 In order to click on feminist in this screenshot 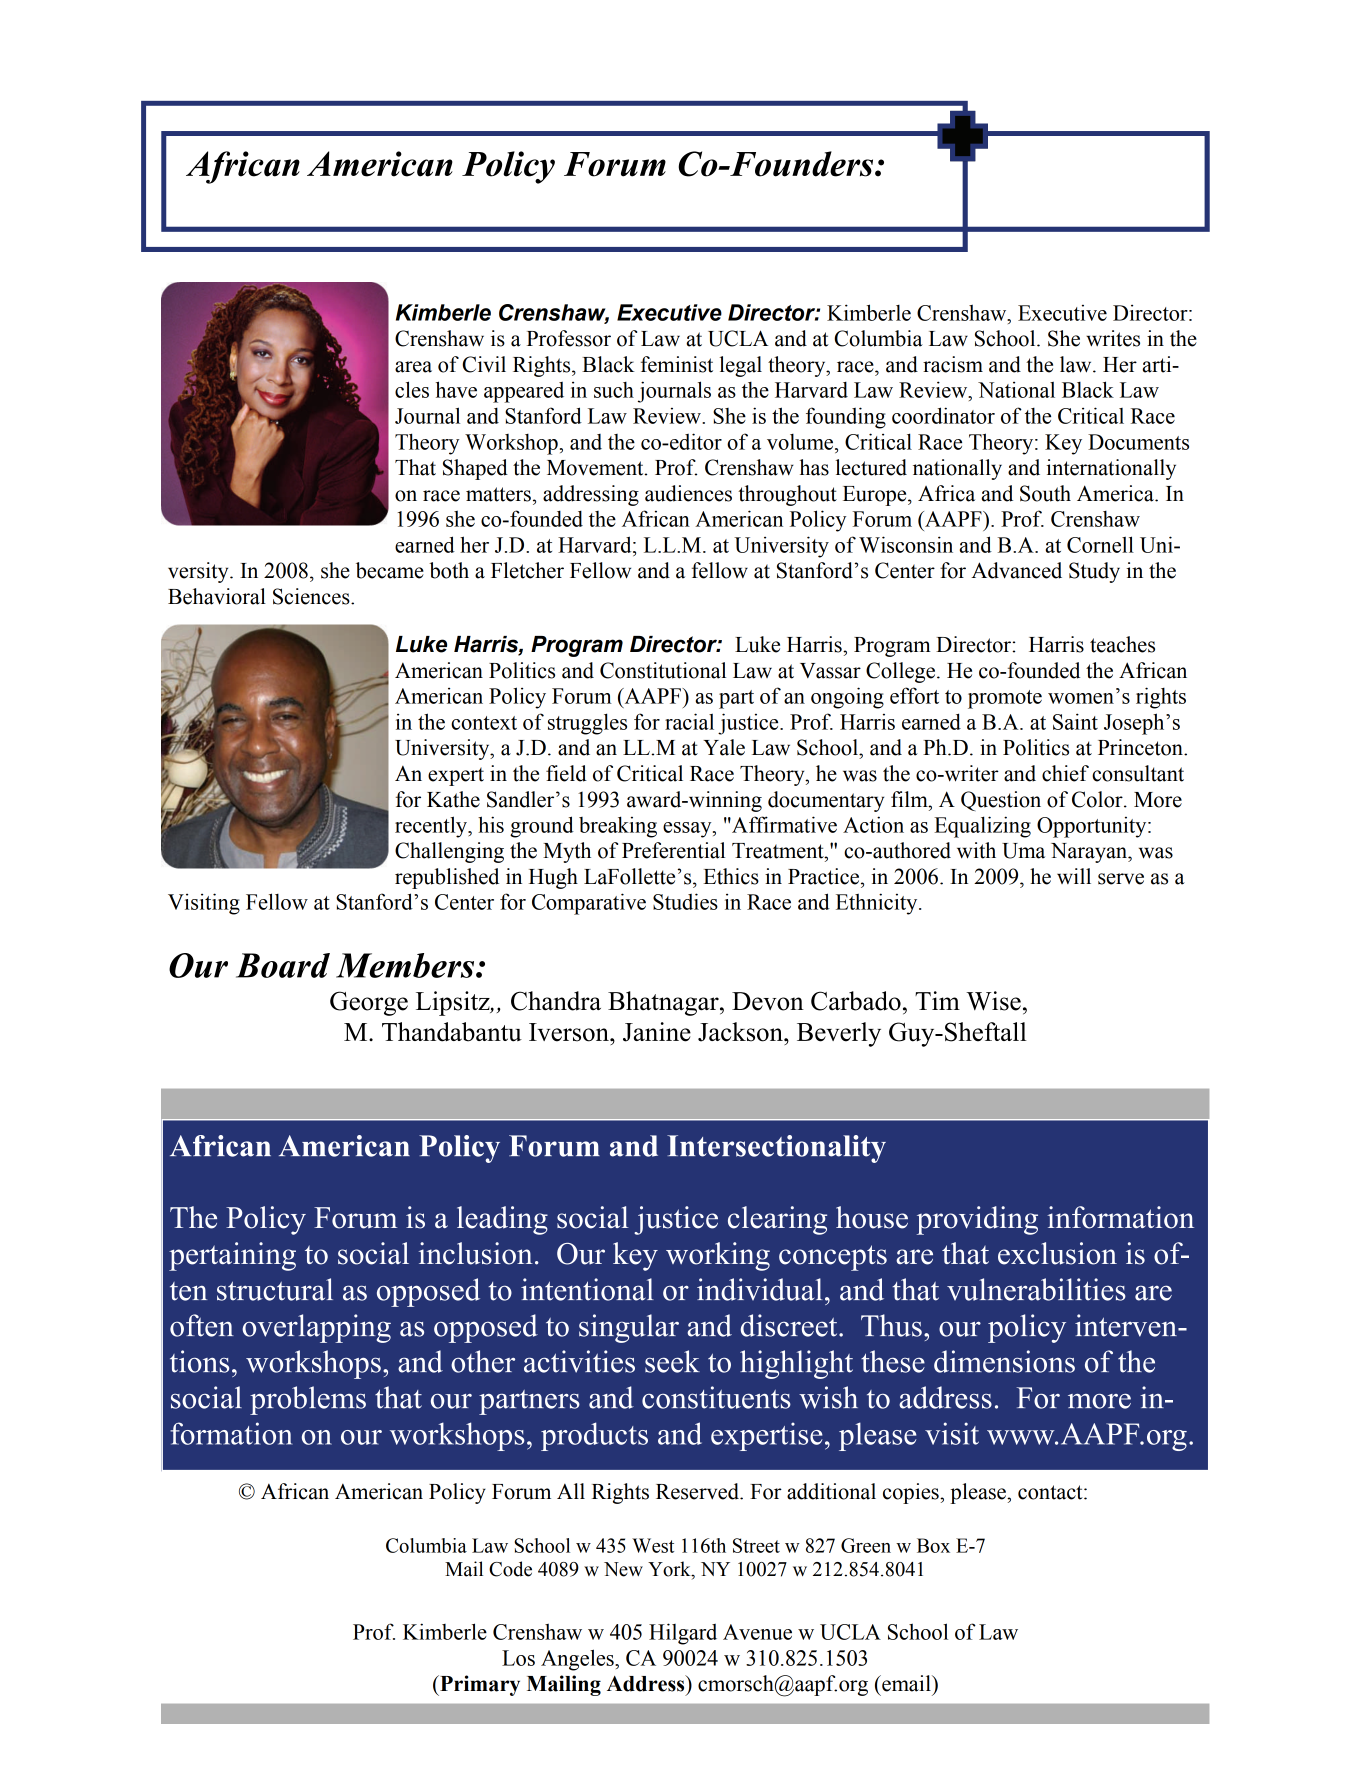, I will do `click(677, 364)`.
